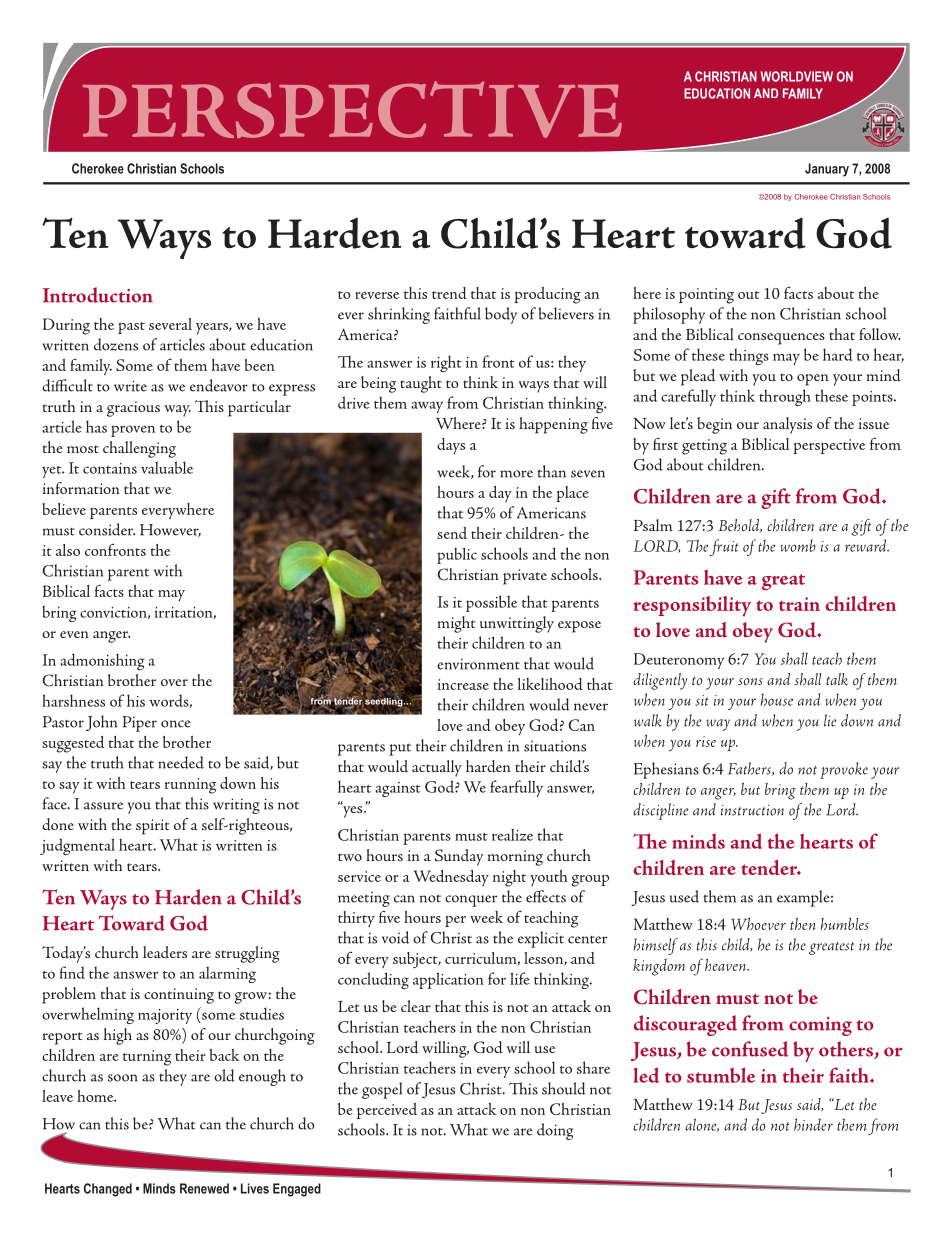  Describe the element at coordinates (799, 604) in the document. I see `train` at that location.
